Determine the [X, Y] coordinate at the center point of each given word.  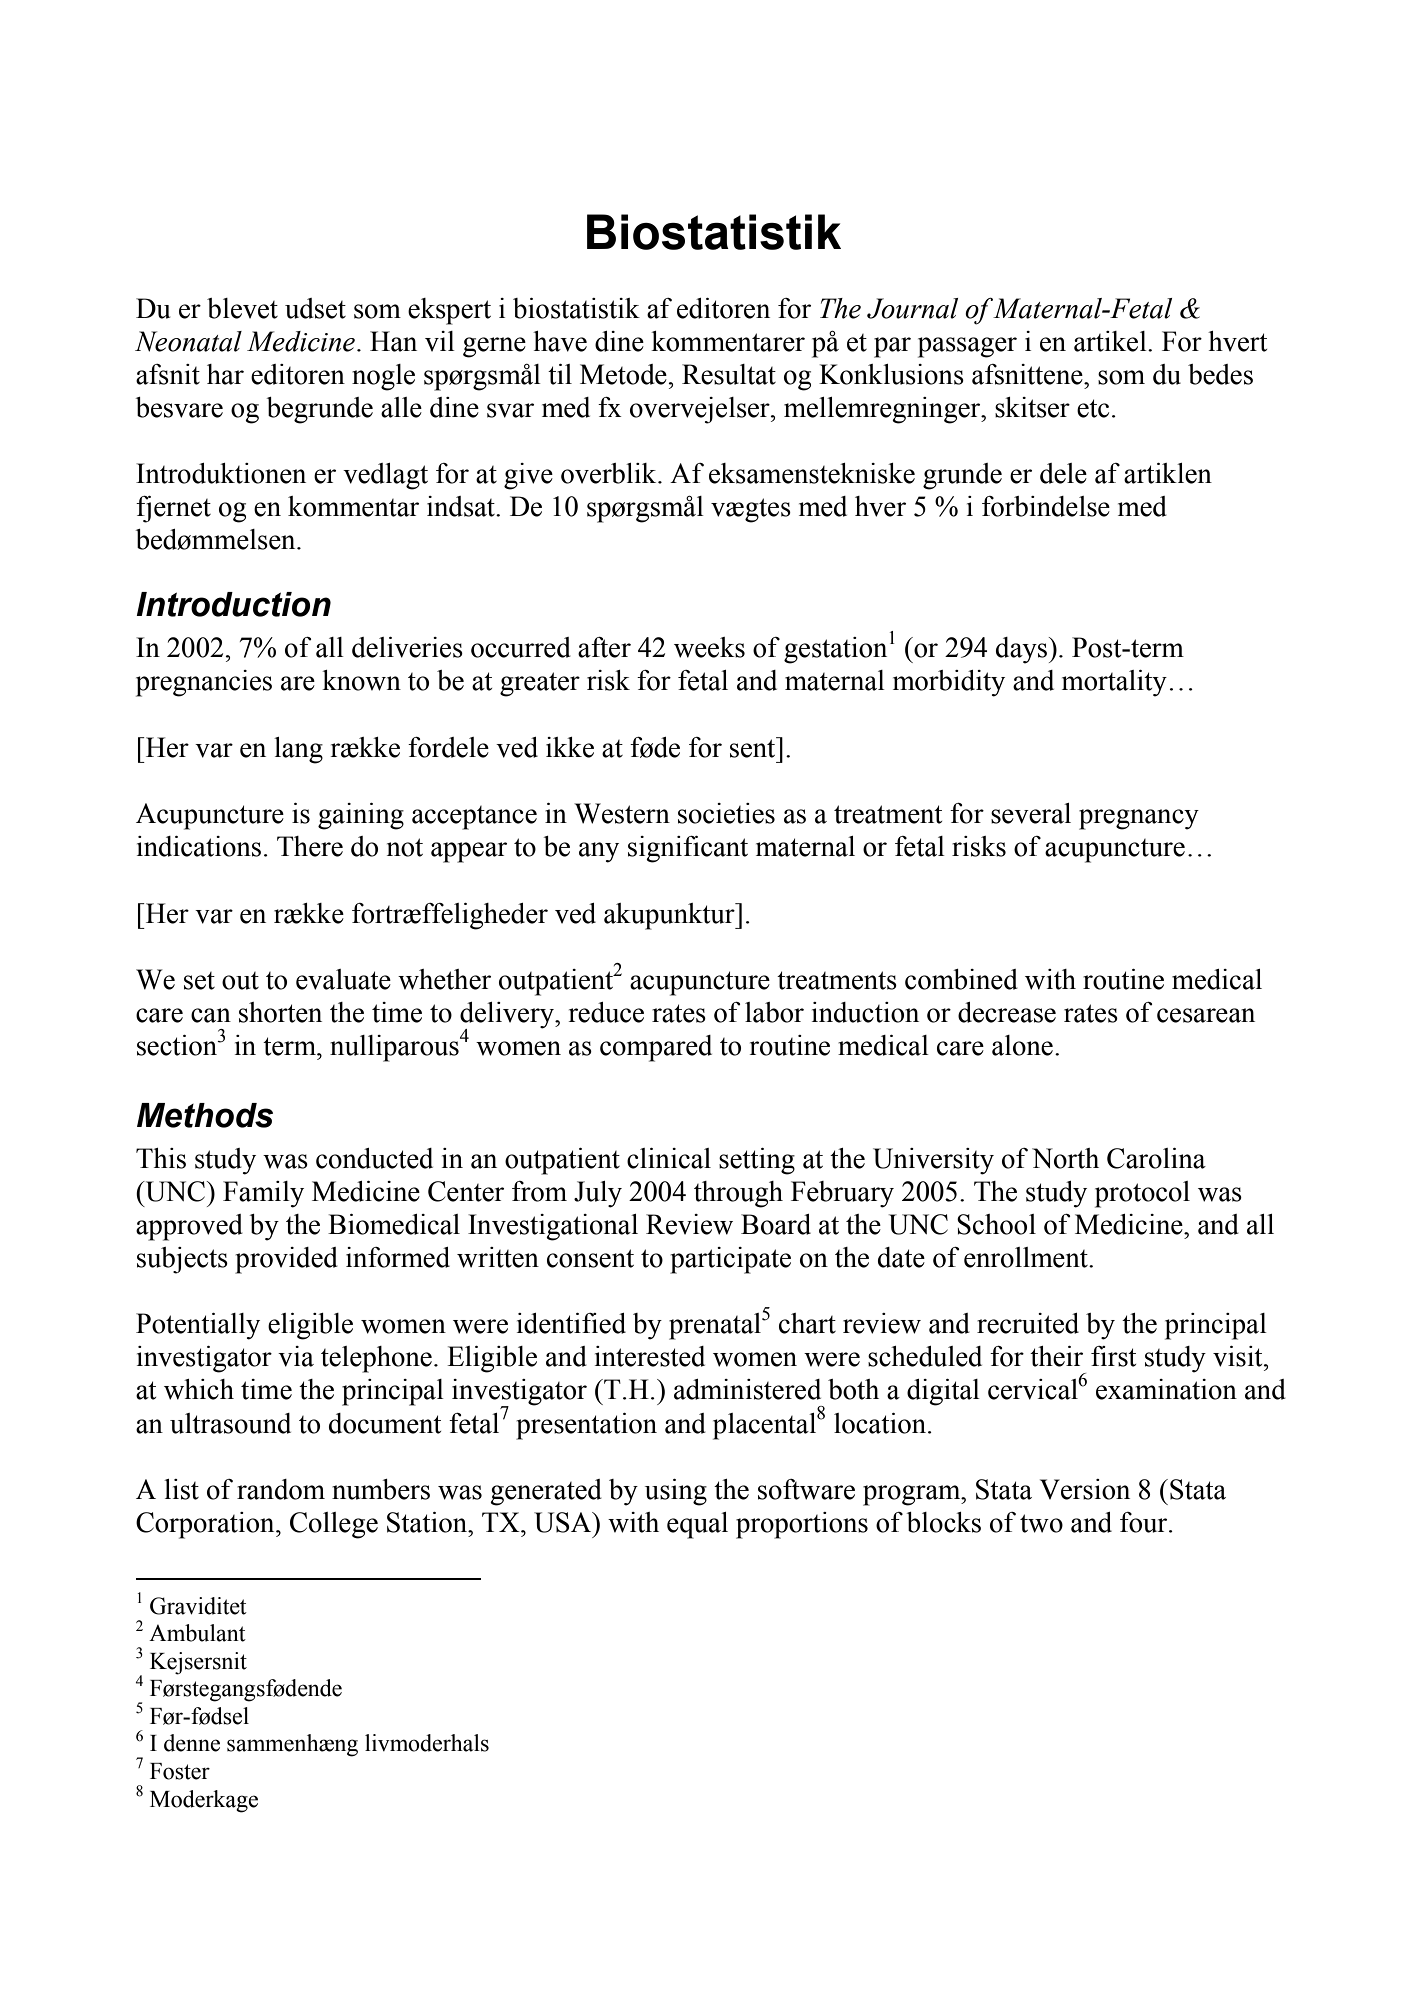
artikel [1111, 341]
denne [192, 1743]
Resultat [729, 374]
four [1145, 1522]
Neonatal [188, 341]
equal [697, 1525]
